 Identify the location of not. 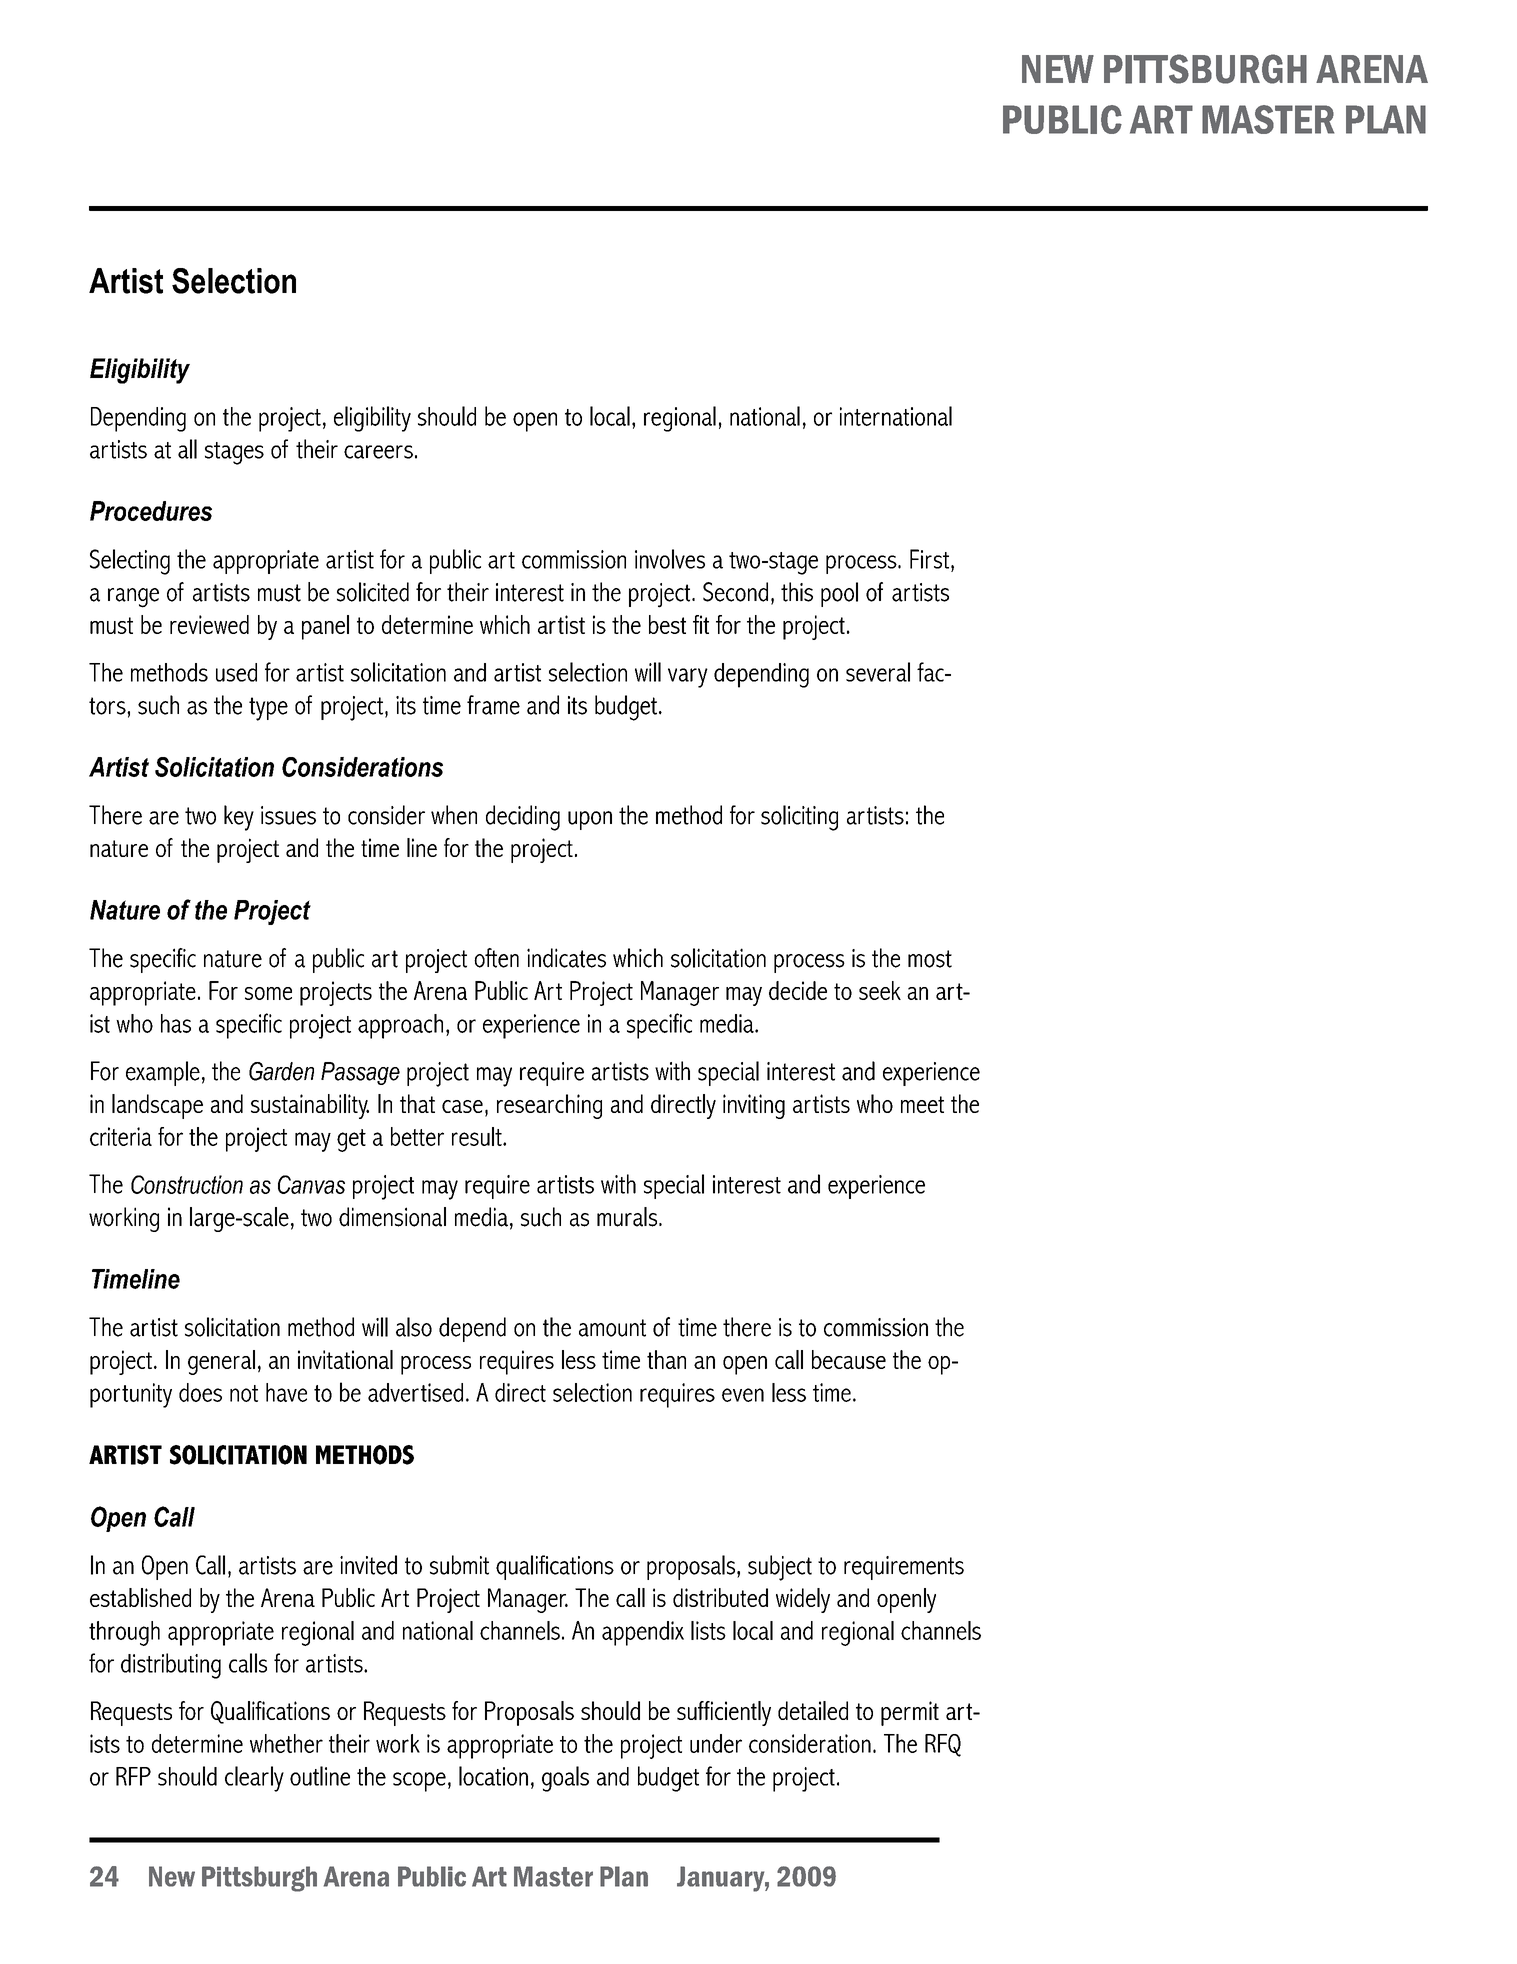
(244, 1393).
